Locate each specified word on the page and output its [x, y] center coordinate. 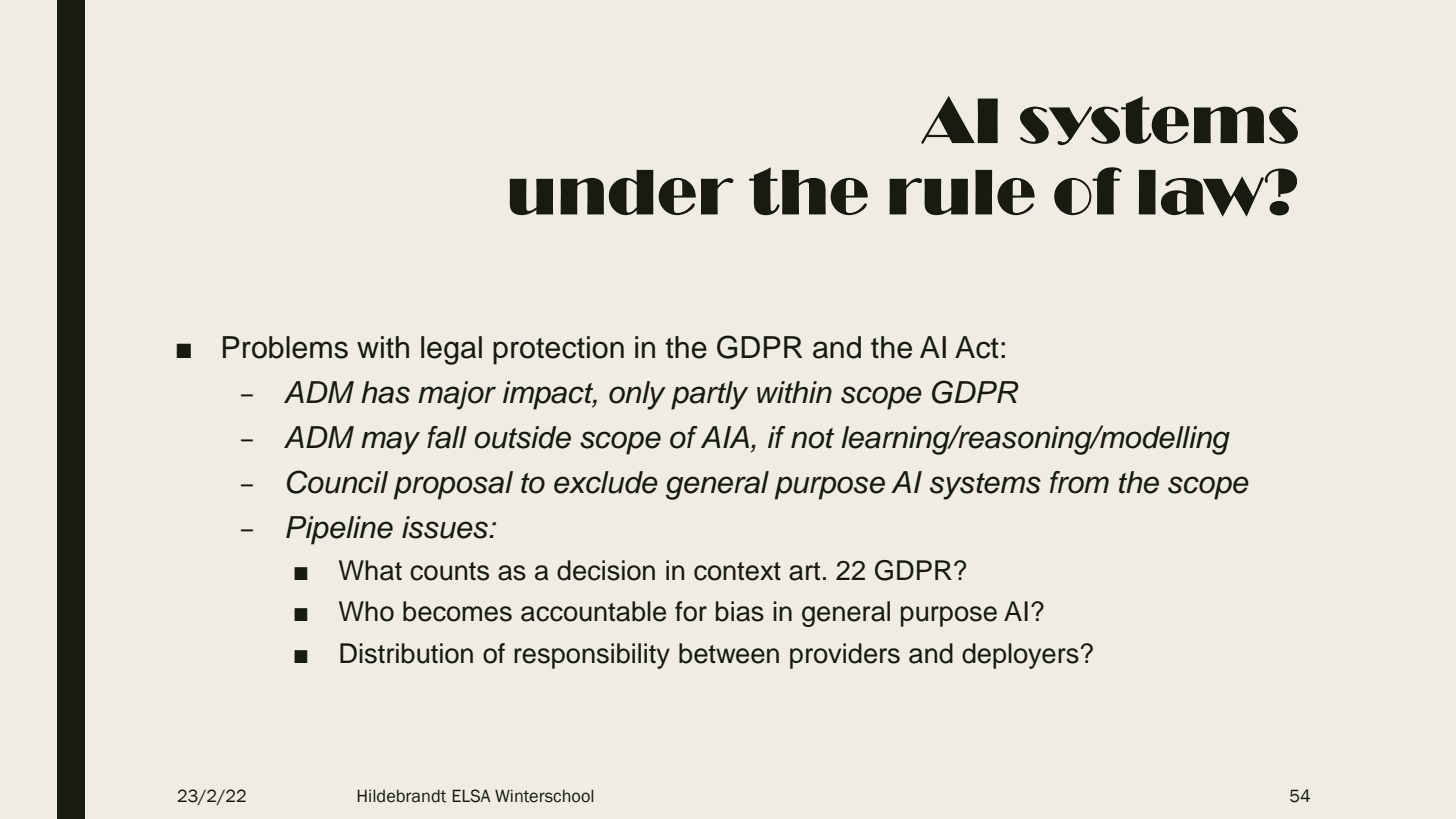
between [729, 653]
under [621, 192]
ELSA [471, 796]
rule [962, 192]
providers [845, 656]
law [1202, 193]
